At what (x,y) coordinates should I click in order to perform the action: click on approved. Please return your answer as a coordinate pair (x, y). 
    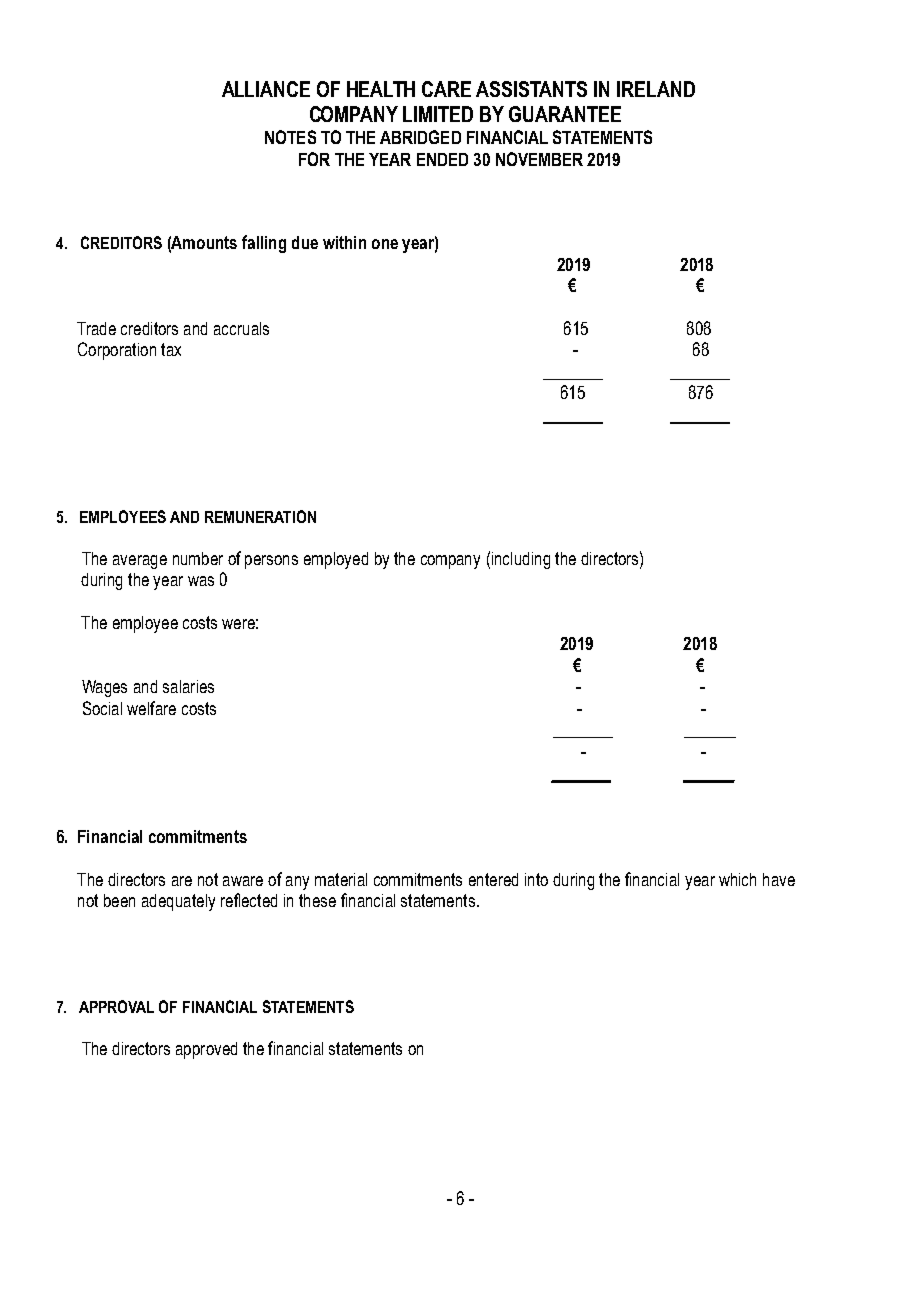
    Looking at the image, I should click on (206, 1050).
